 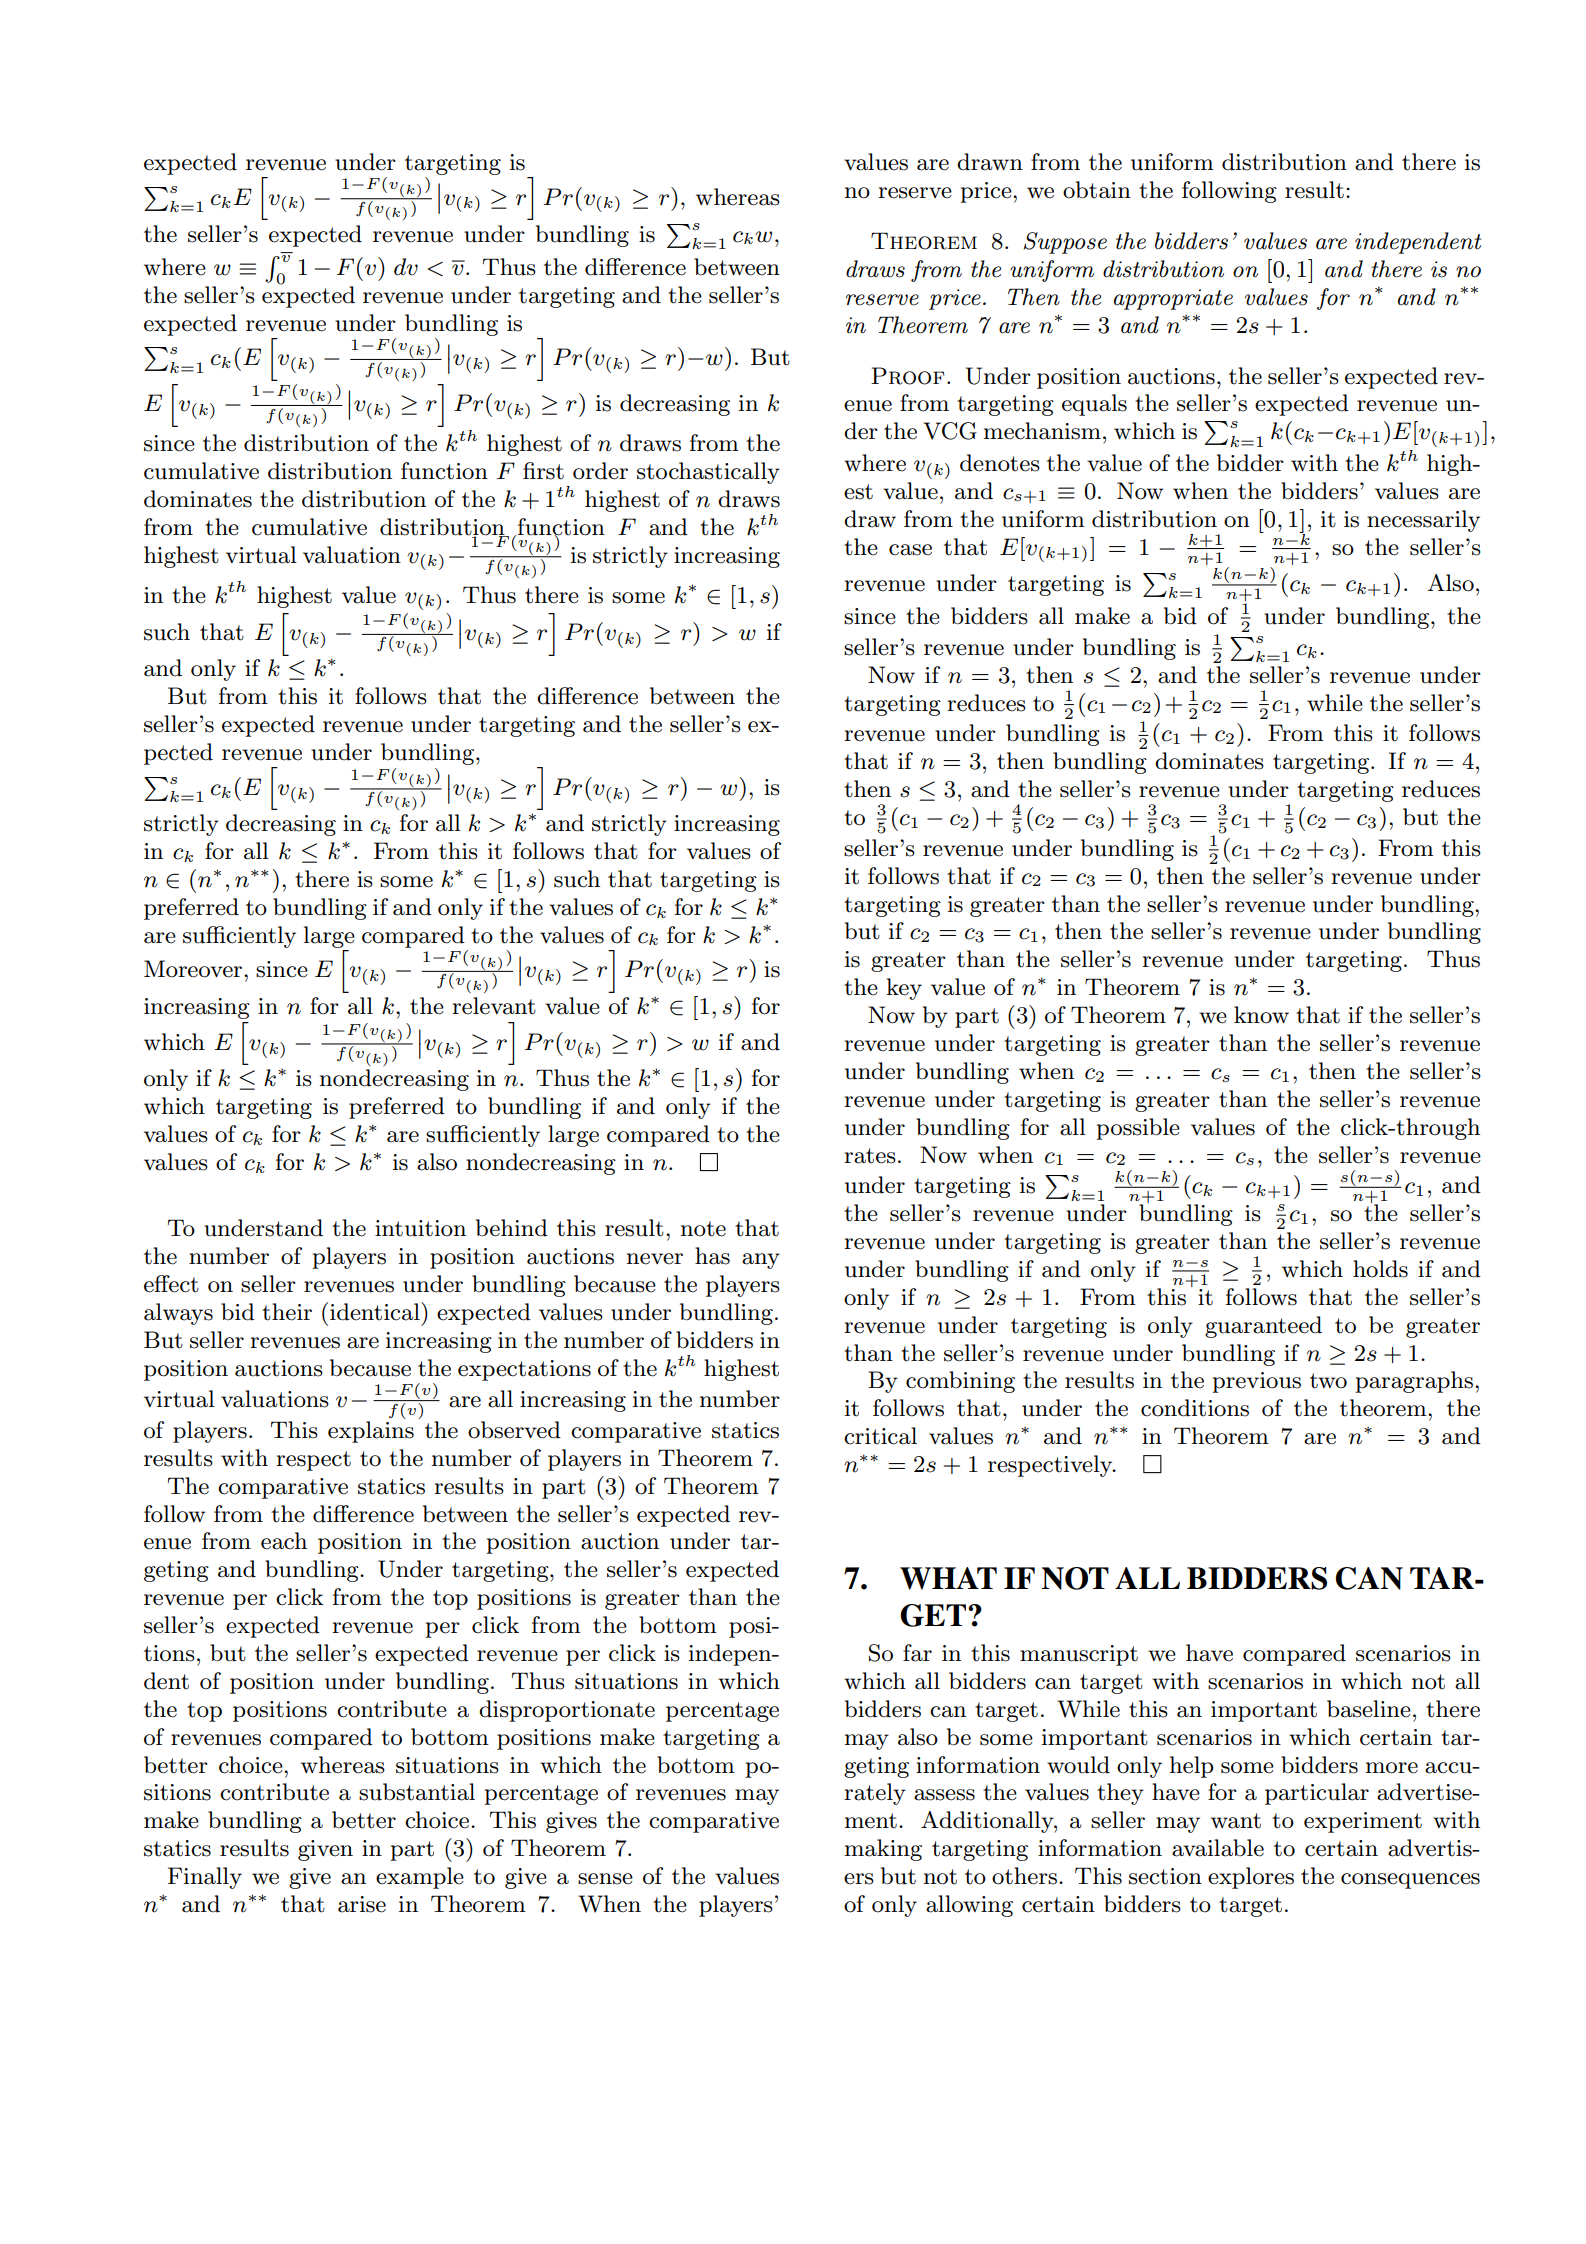 What do you see at coordinates (910, 550) in the screenshot?
I see `case` at bounding box center [910, 550].
